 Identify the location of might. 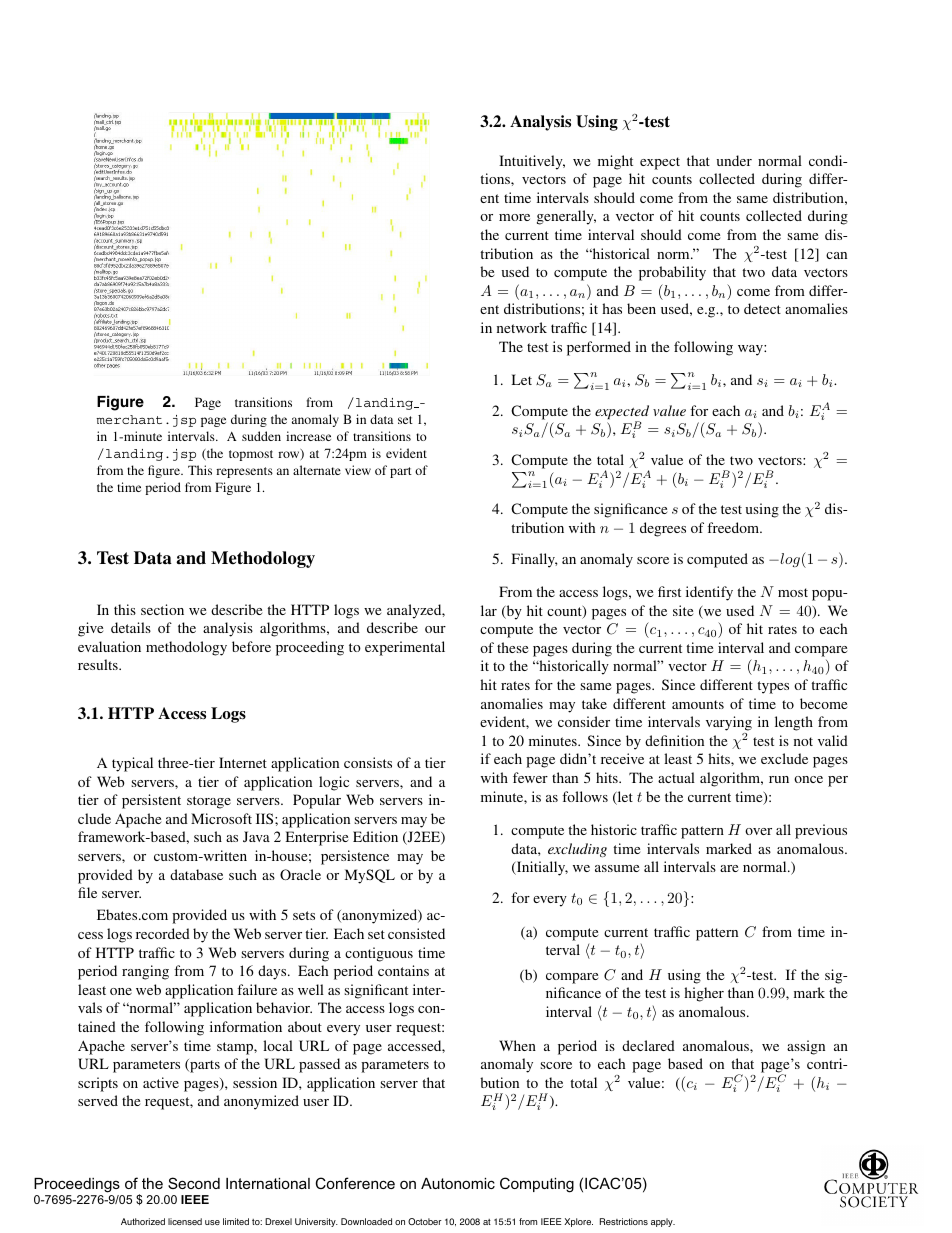
(615, 162).
